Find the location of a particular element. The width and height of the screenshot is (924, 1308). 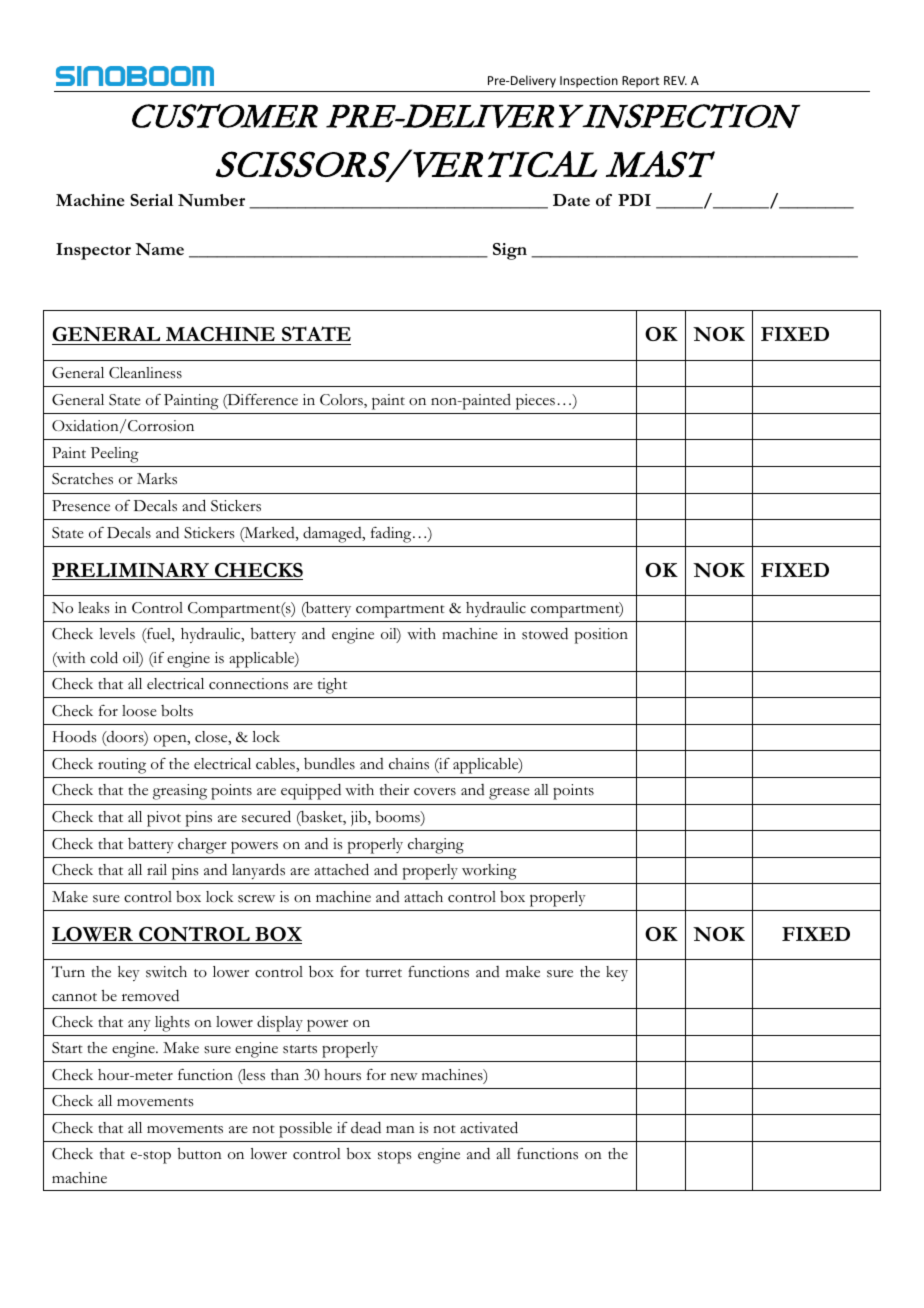

PRELIMINARY is located at coordinates (132, 571).
